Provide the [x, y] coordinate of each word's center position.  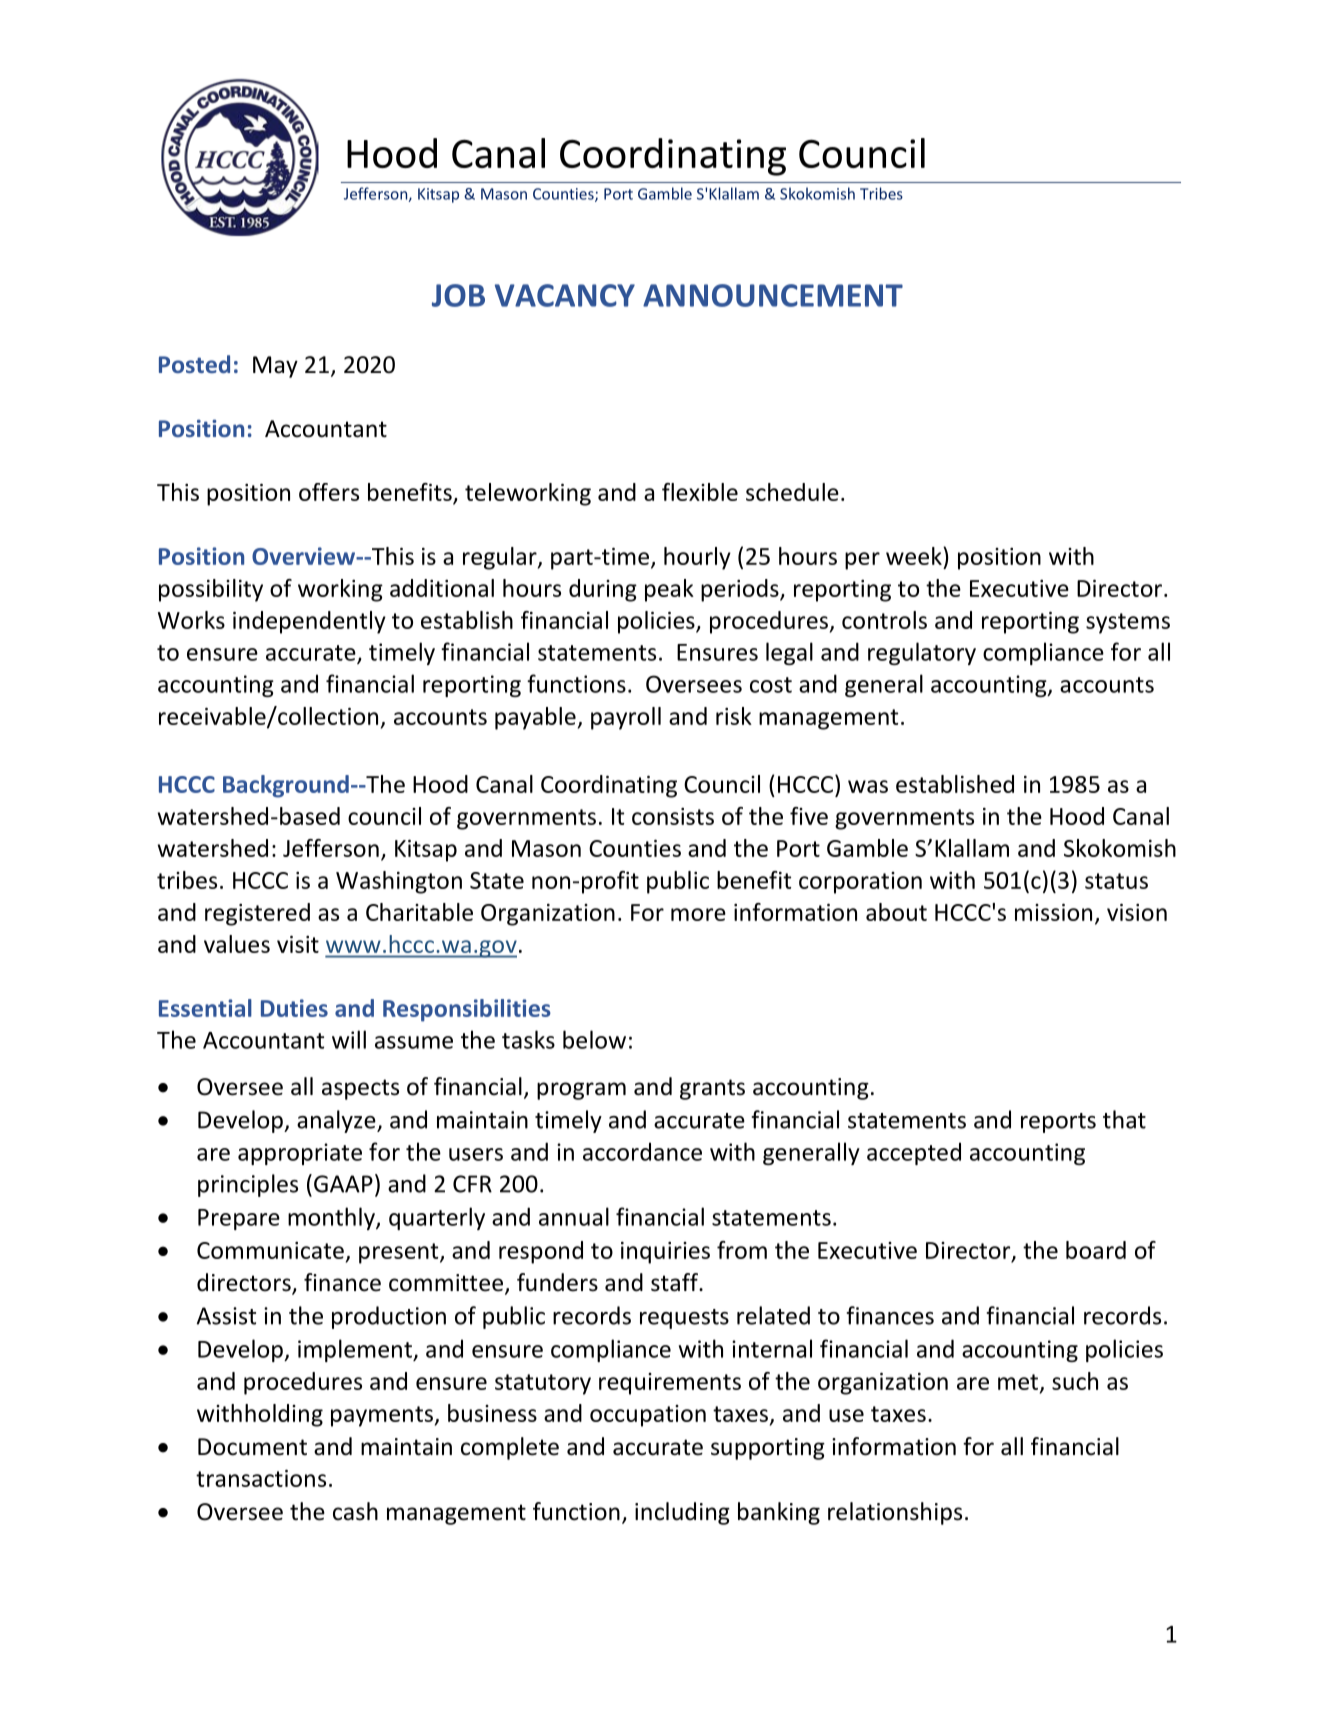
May [275, 367]
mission [1053, 912]
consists [673, 816]
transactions [261, 1478]
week [915, 556]
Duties [294, 1008]
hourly [697, 558]
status [1116, 881]
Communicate [270, 1250]
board [1096, 1250]
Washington [399, 882]
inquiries [665, 1253]
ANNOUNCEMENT [773, 295]
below [594, 1039]
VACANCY [565, 295]
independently [309, 622]
